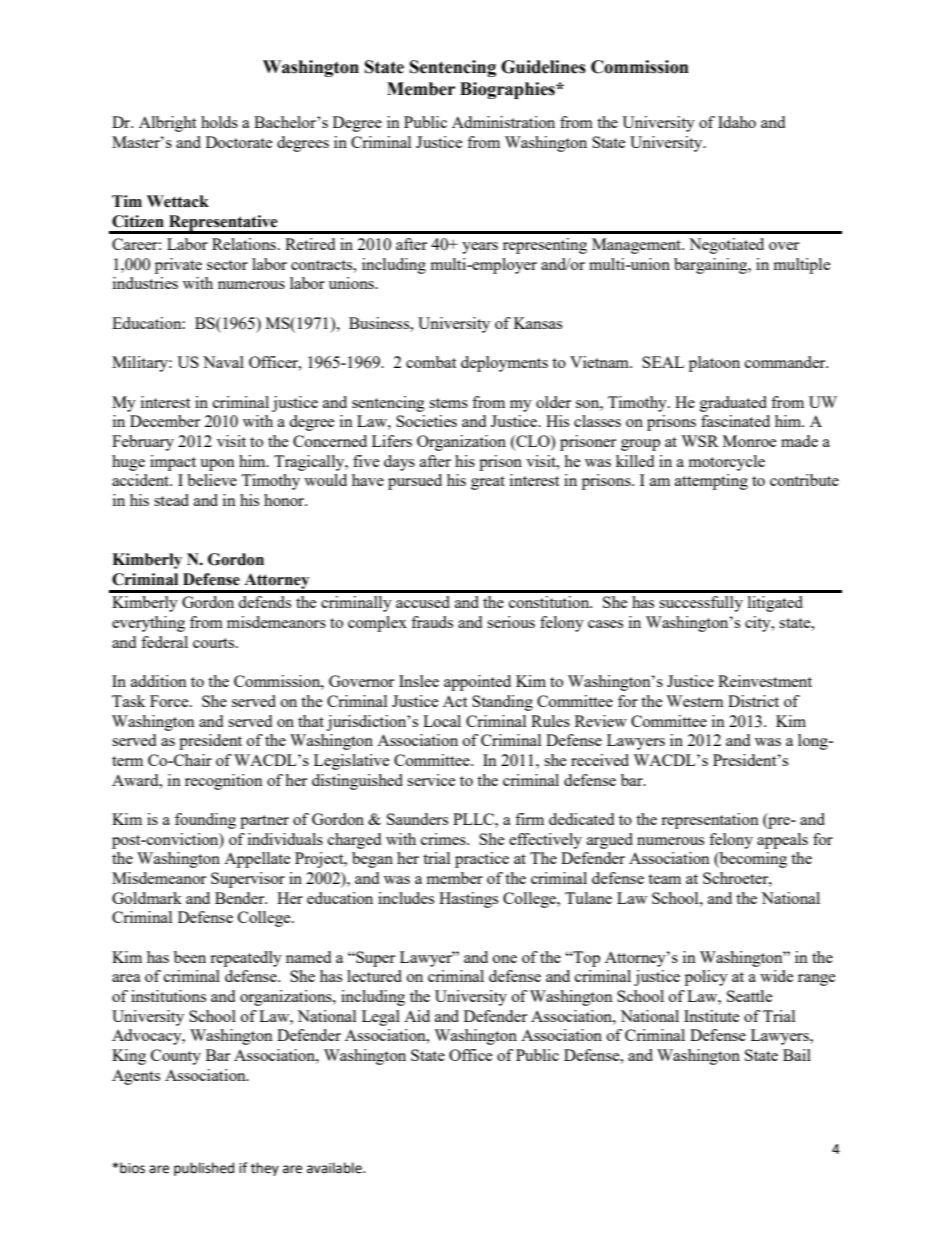  I want to click on Bender, so click(241, 898).
